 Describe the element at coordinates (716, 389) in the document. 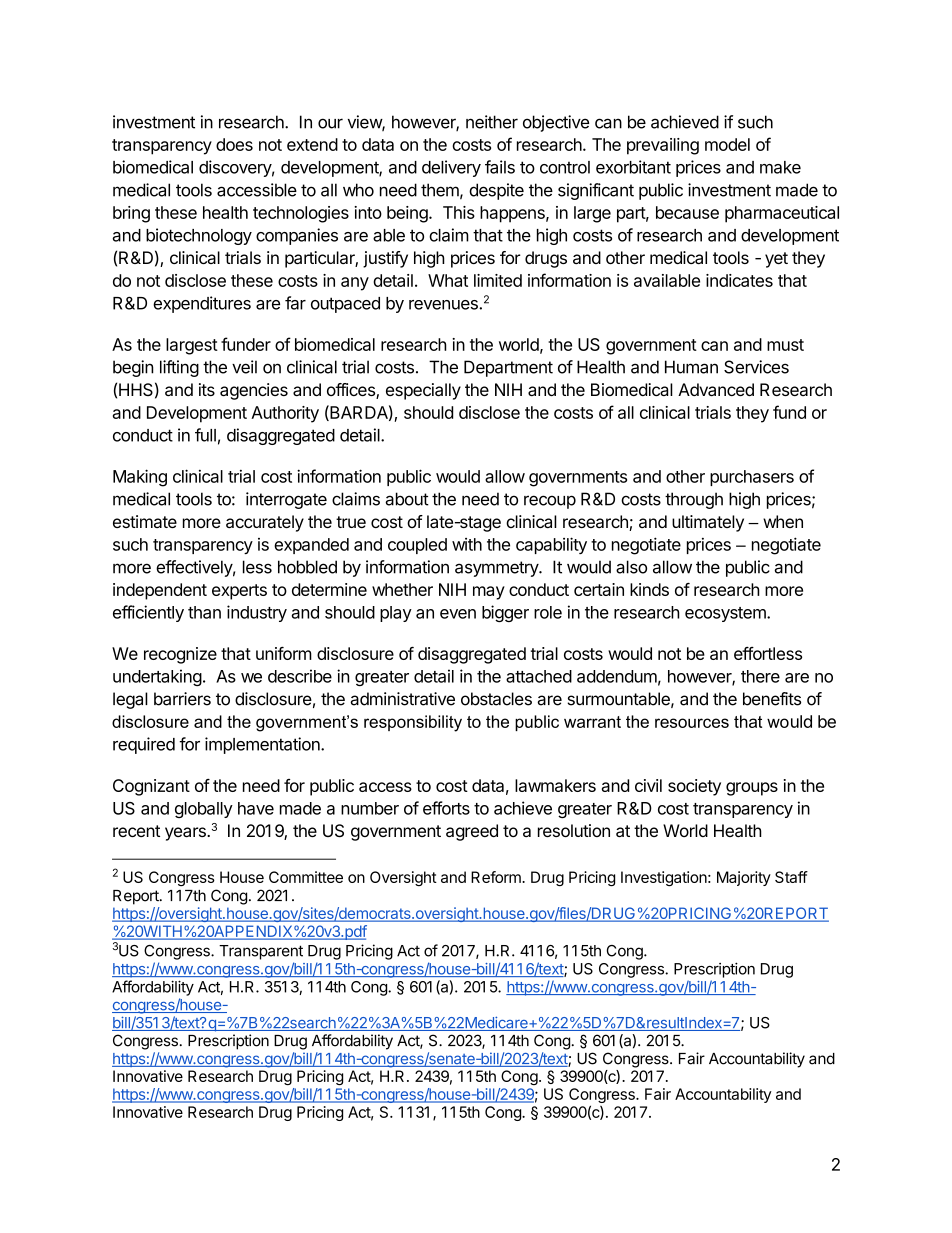

I see `Advanced` at that location.
